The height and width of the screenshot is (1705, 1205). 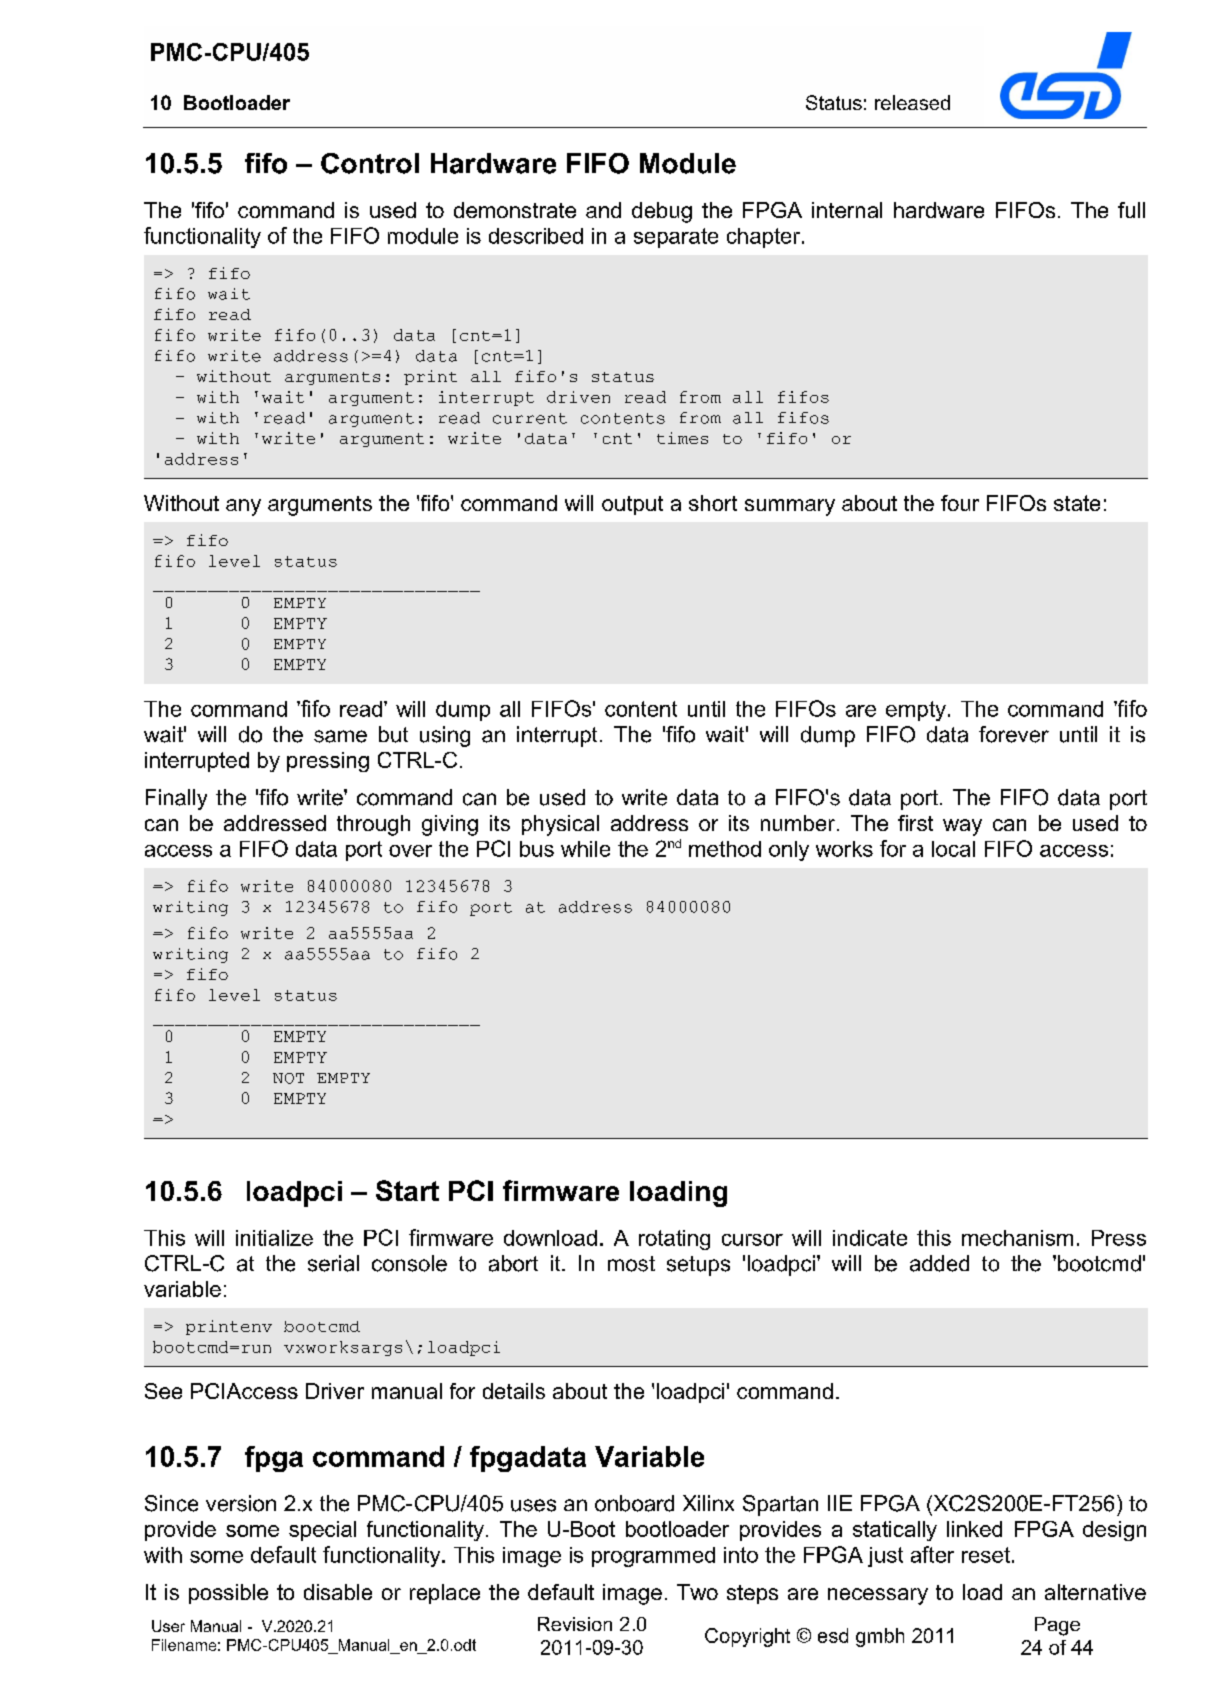 I want to click on while, so click(x=585, y=849).
